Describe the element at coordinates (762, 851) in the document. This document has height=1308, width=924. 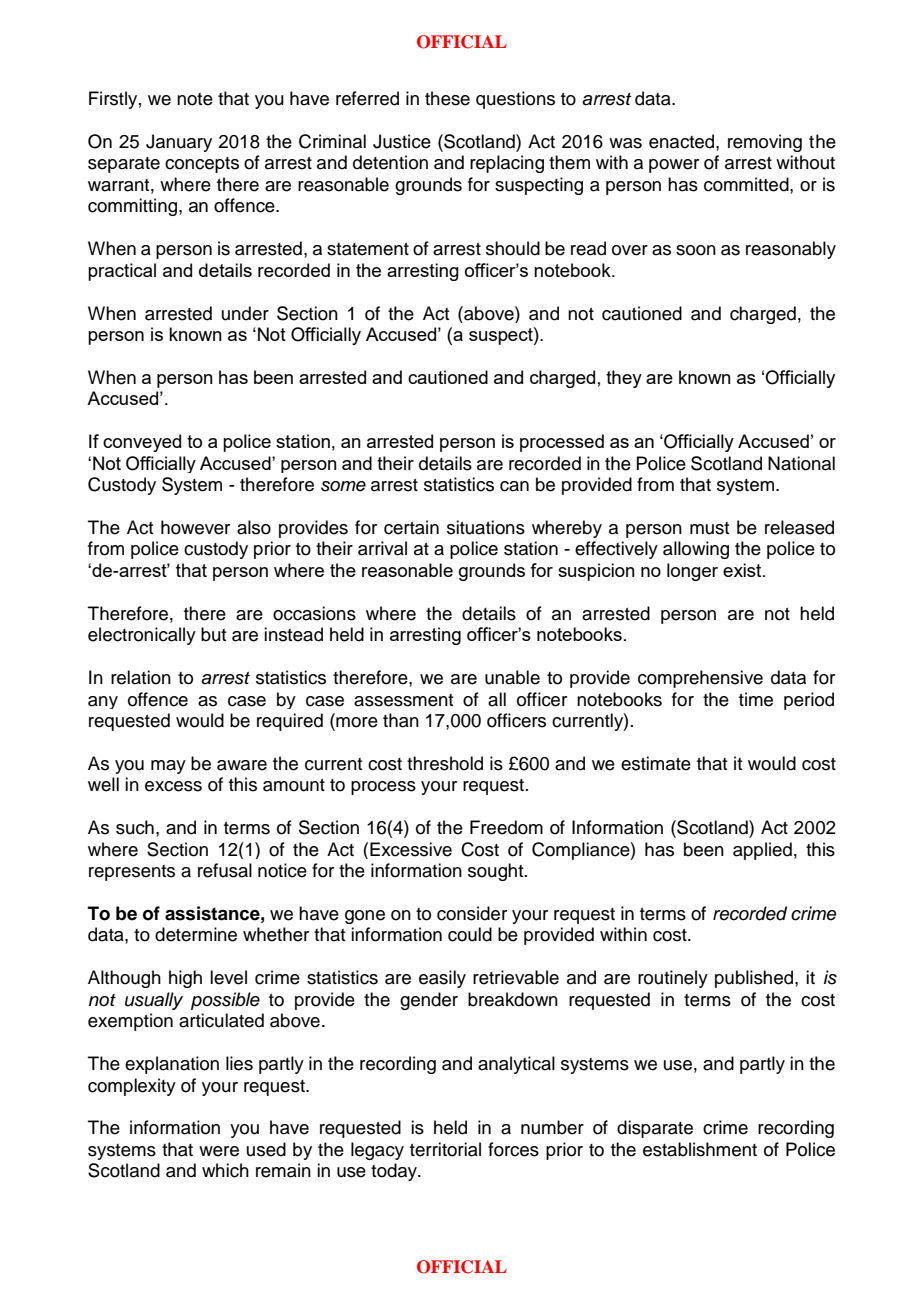
I see `applied` at that location.
